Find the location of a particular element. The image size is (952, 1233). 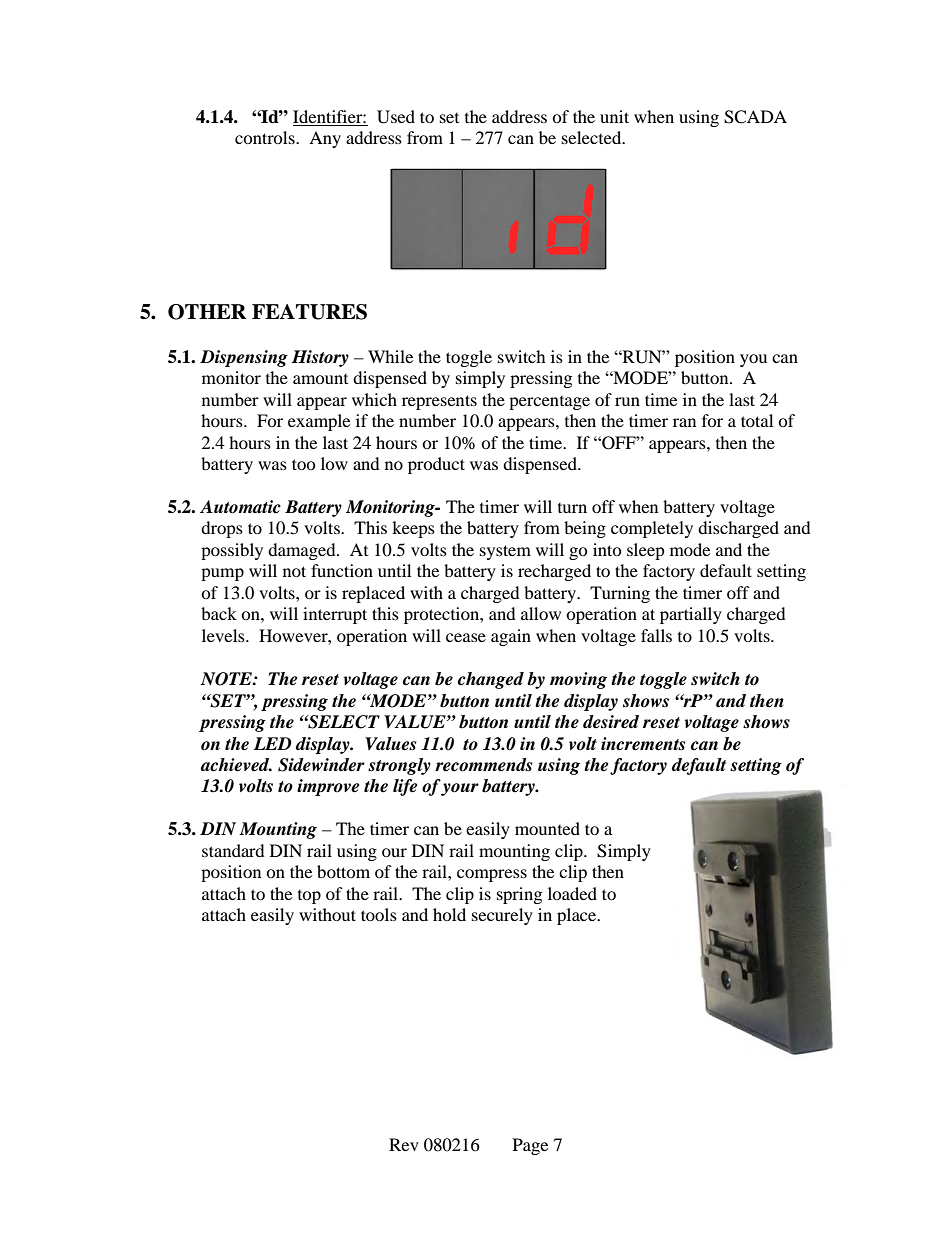

ran is located at coordinates (684, 422).
